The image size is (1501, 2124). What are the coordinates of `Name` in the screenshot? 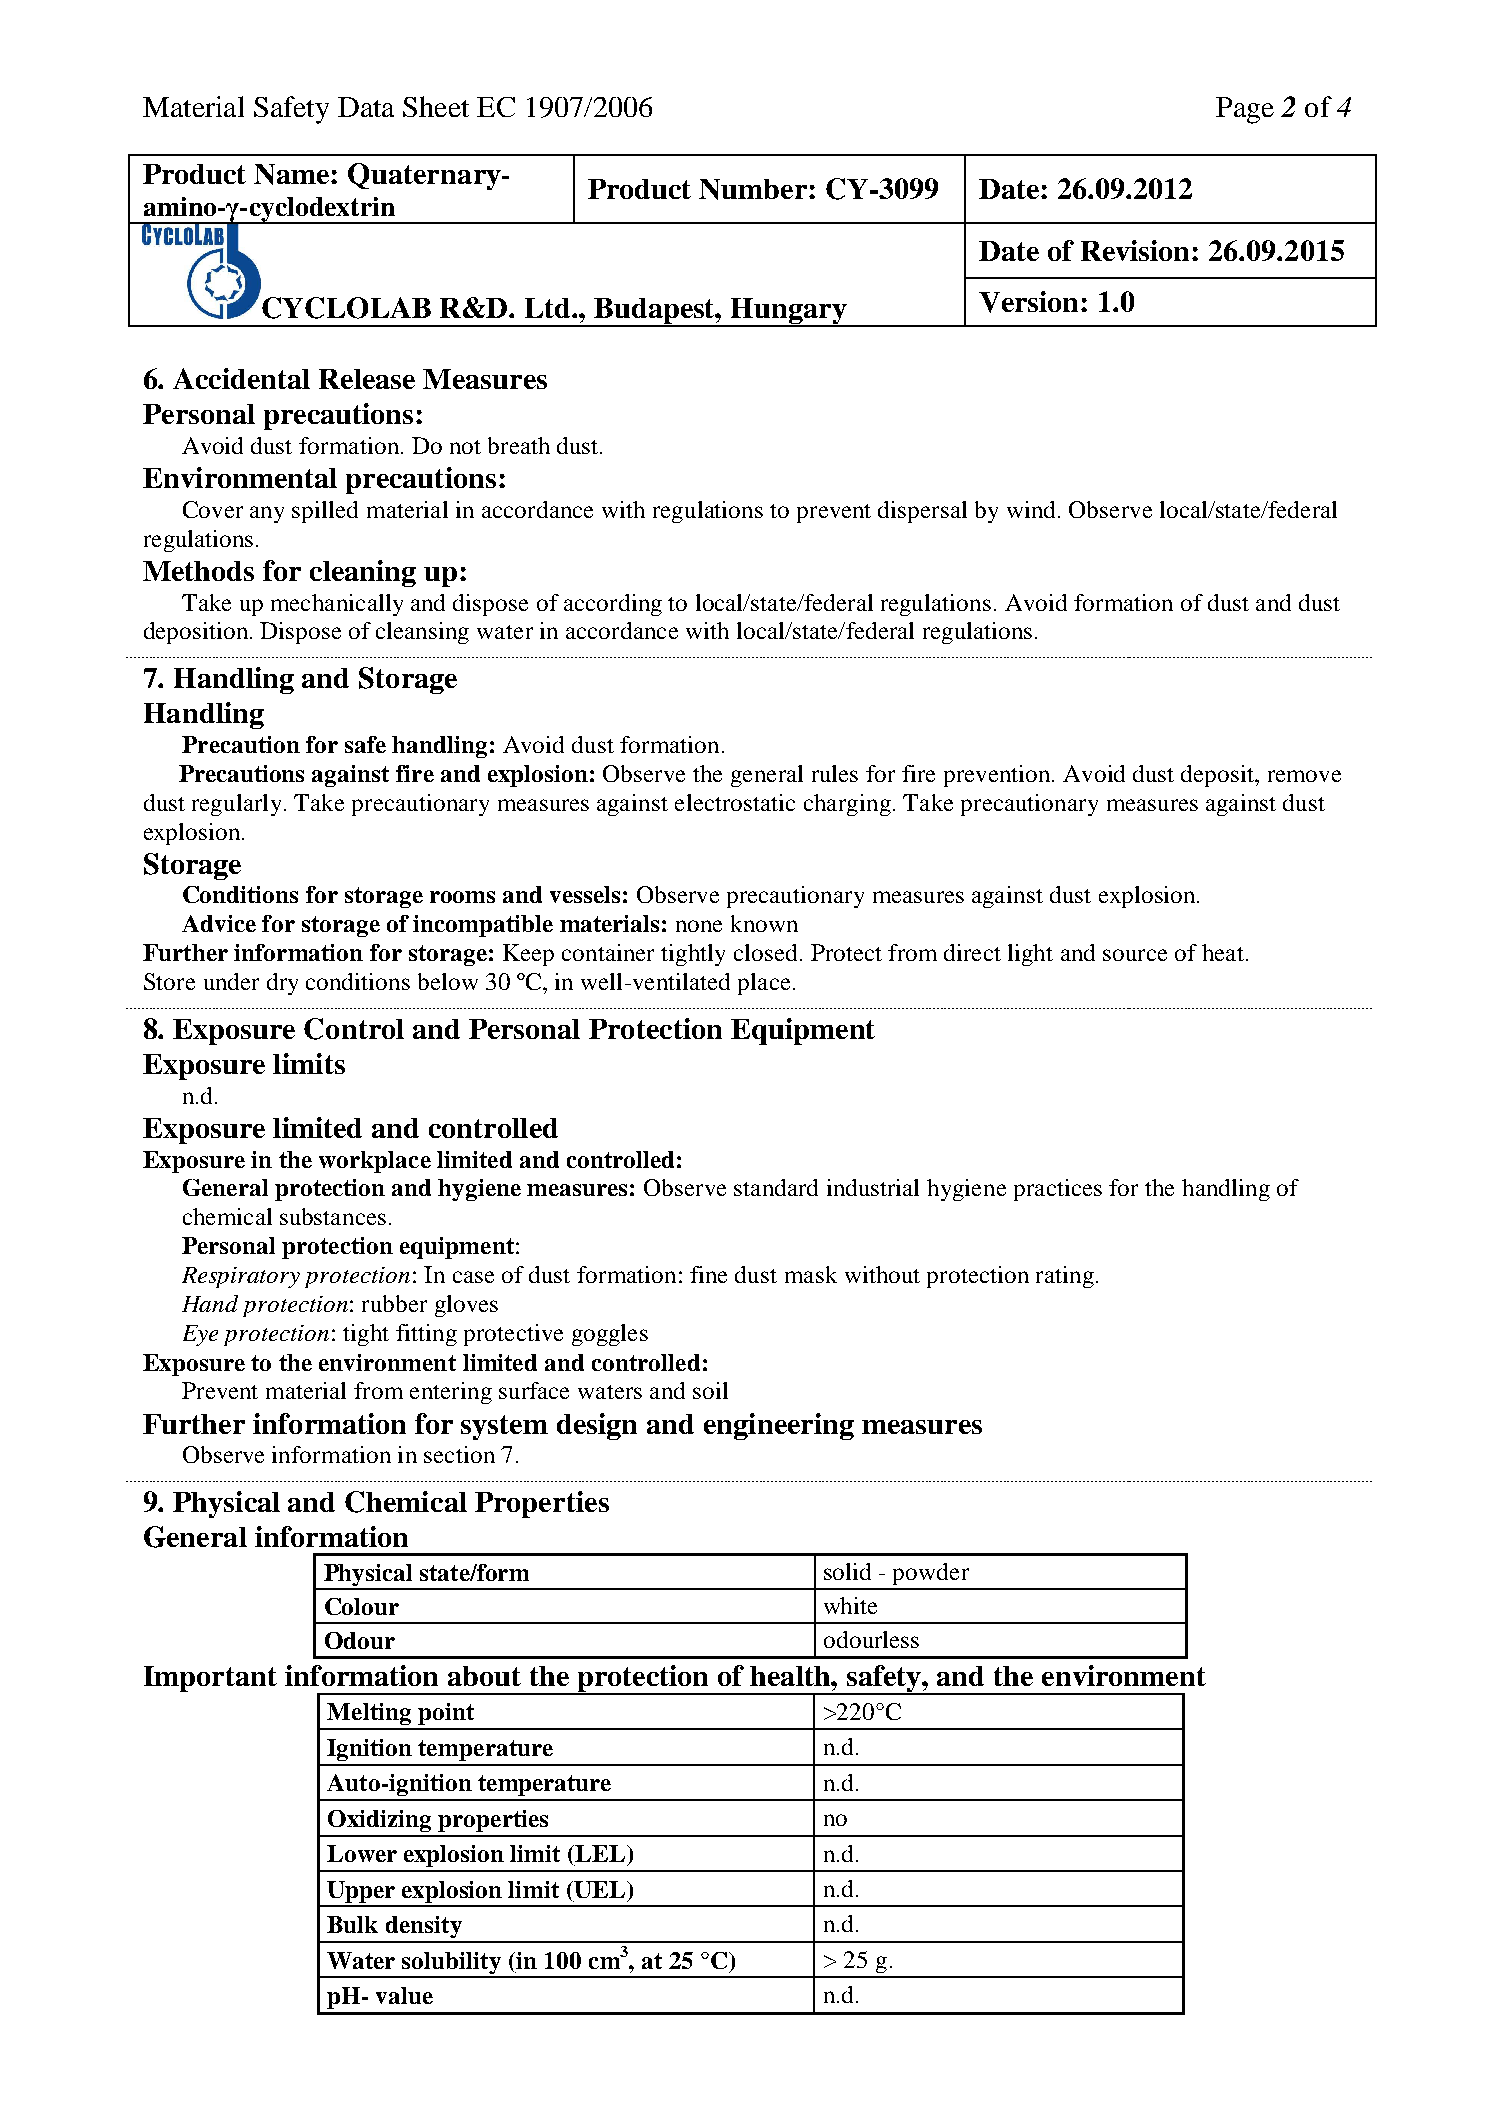 It's located at (293, 174).
